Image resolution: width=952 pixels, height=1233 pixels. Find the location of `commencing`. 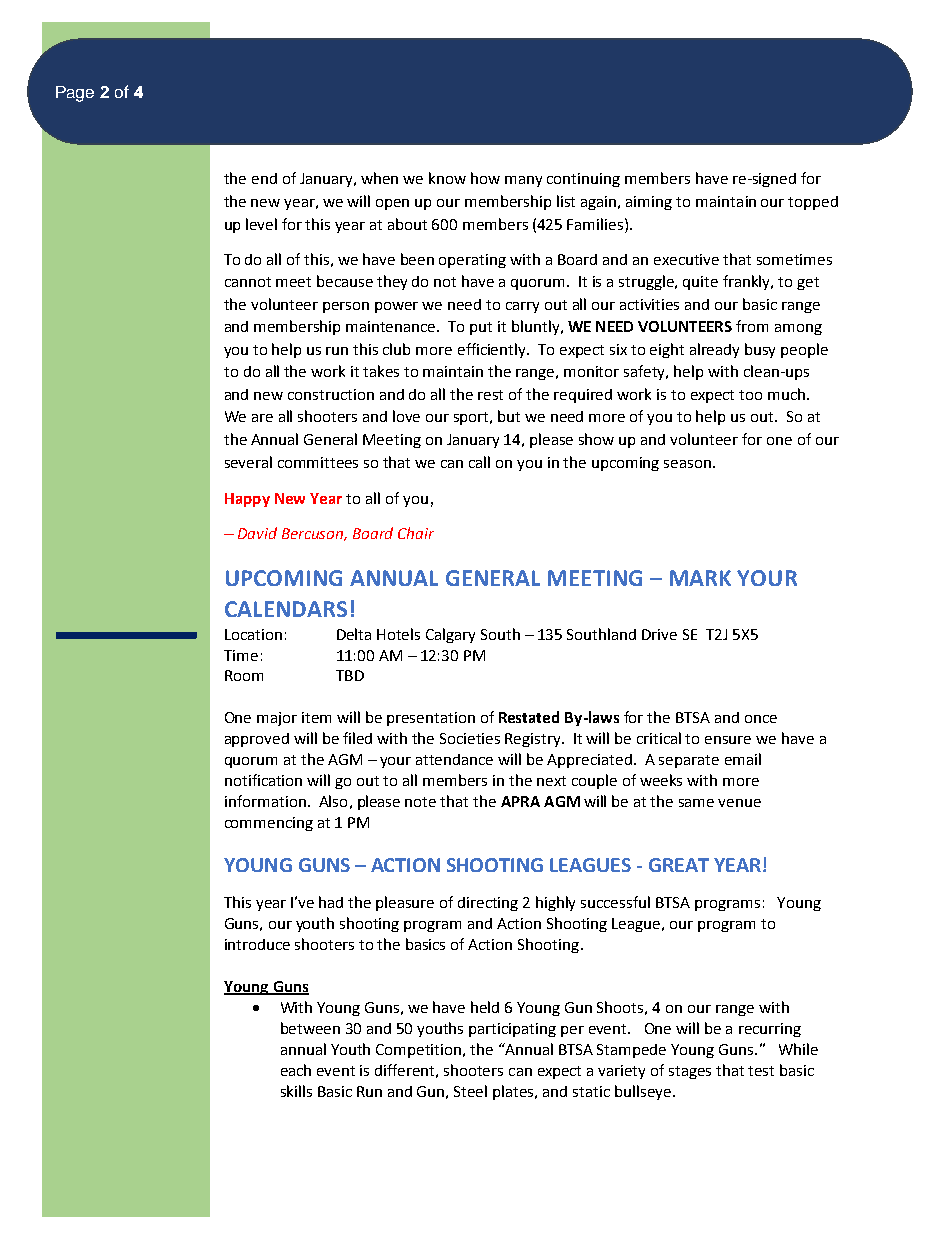

commencing is located at coordinates (269, 824).
